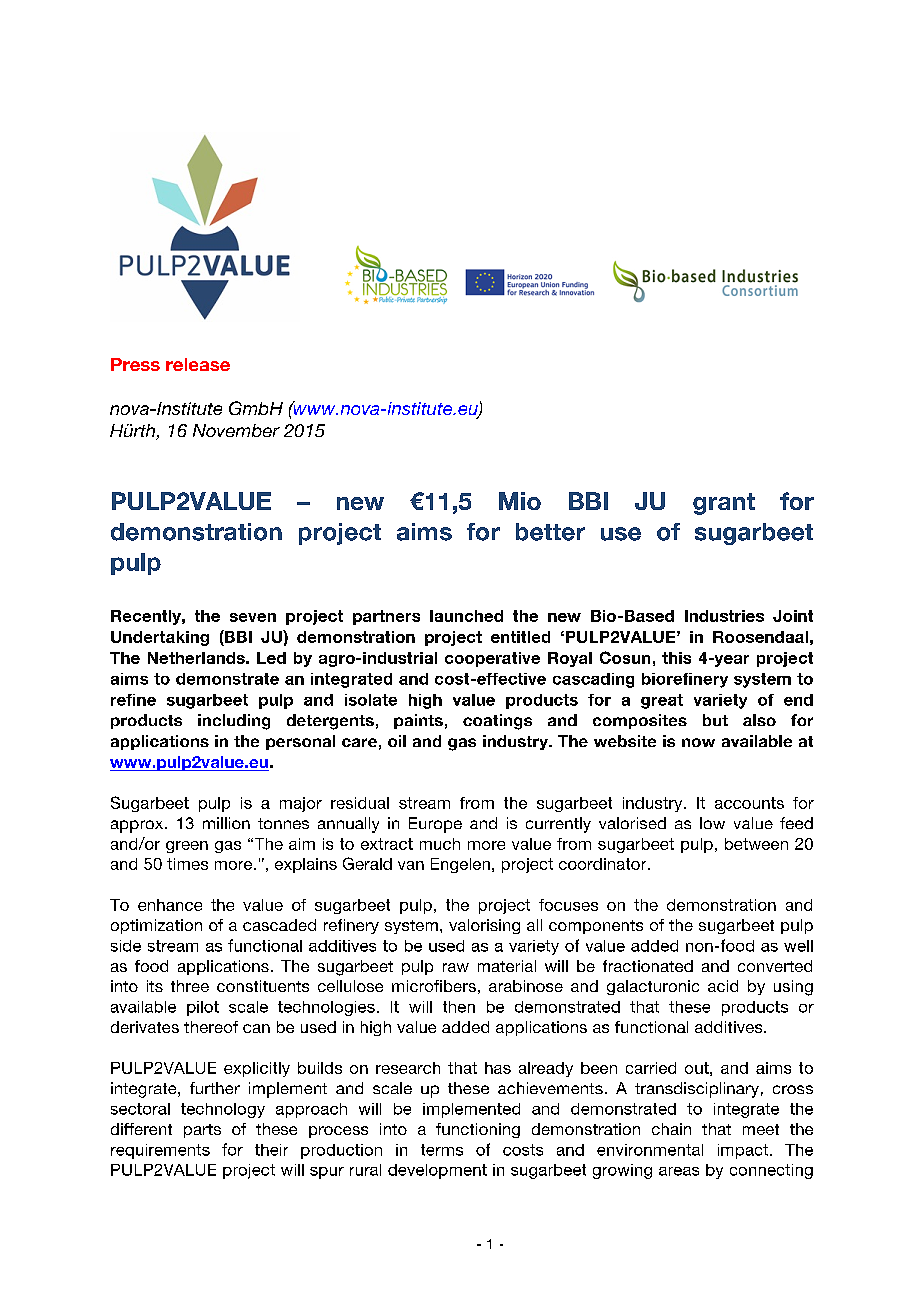 The image size is (924, 1308). I want to click on Industries, so click(724, 616).
